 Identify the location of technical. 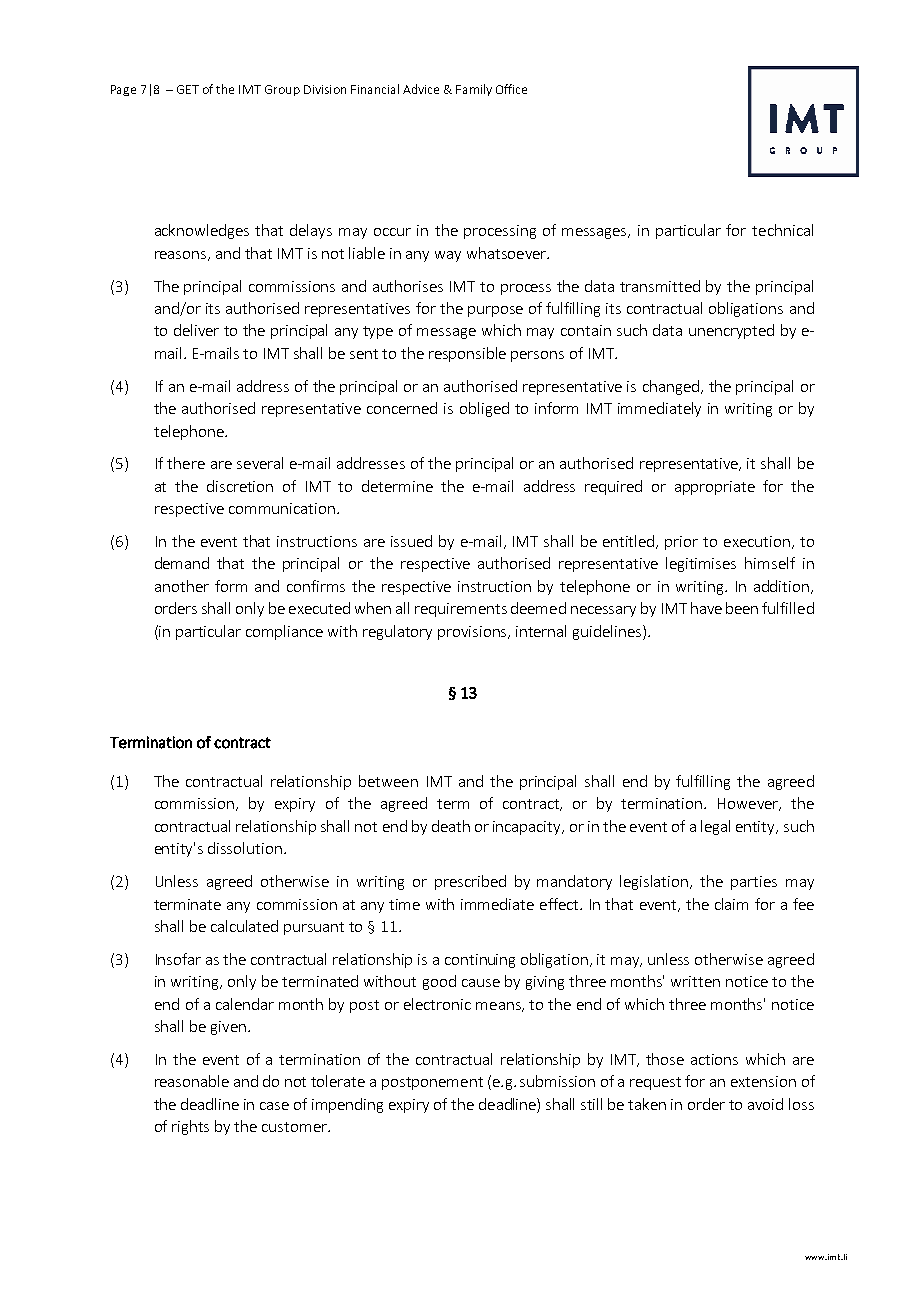
(782, 230).
